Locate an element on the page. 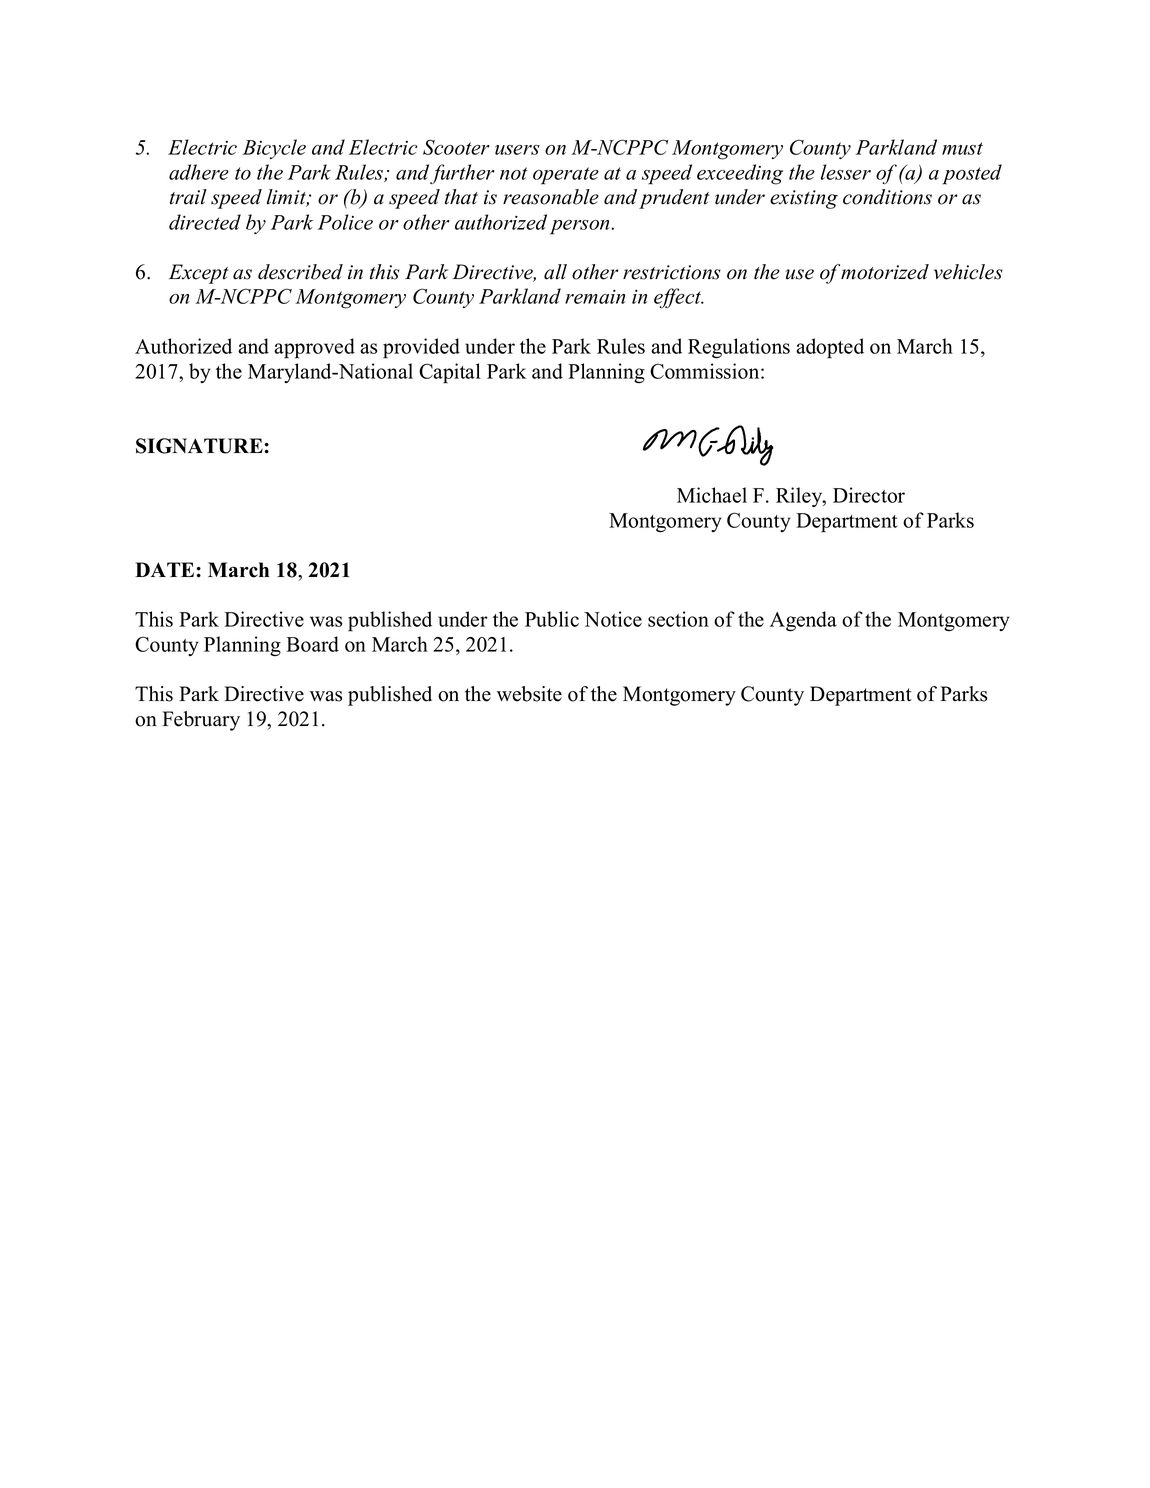  Public is located at coordinates (552, 619).
